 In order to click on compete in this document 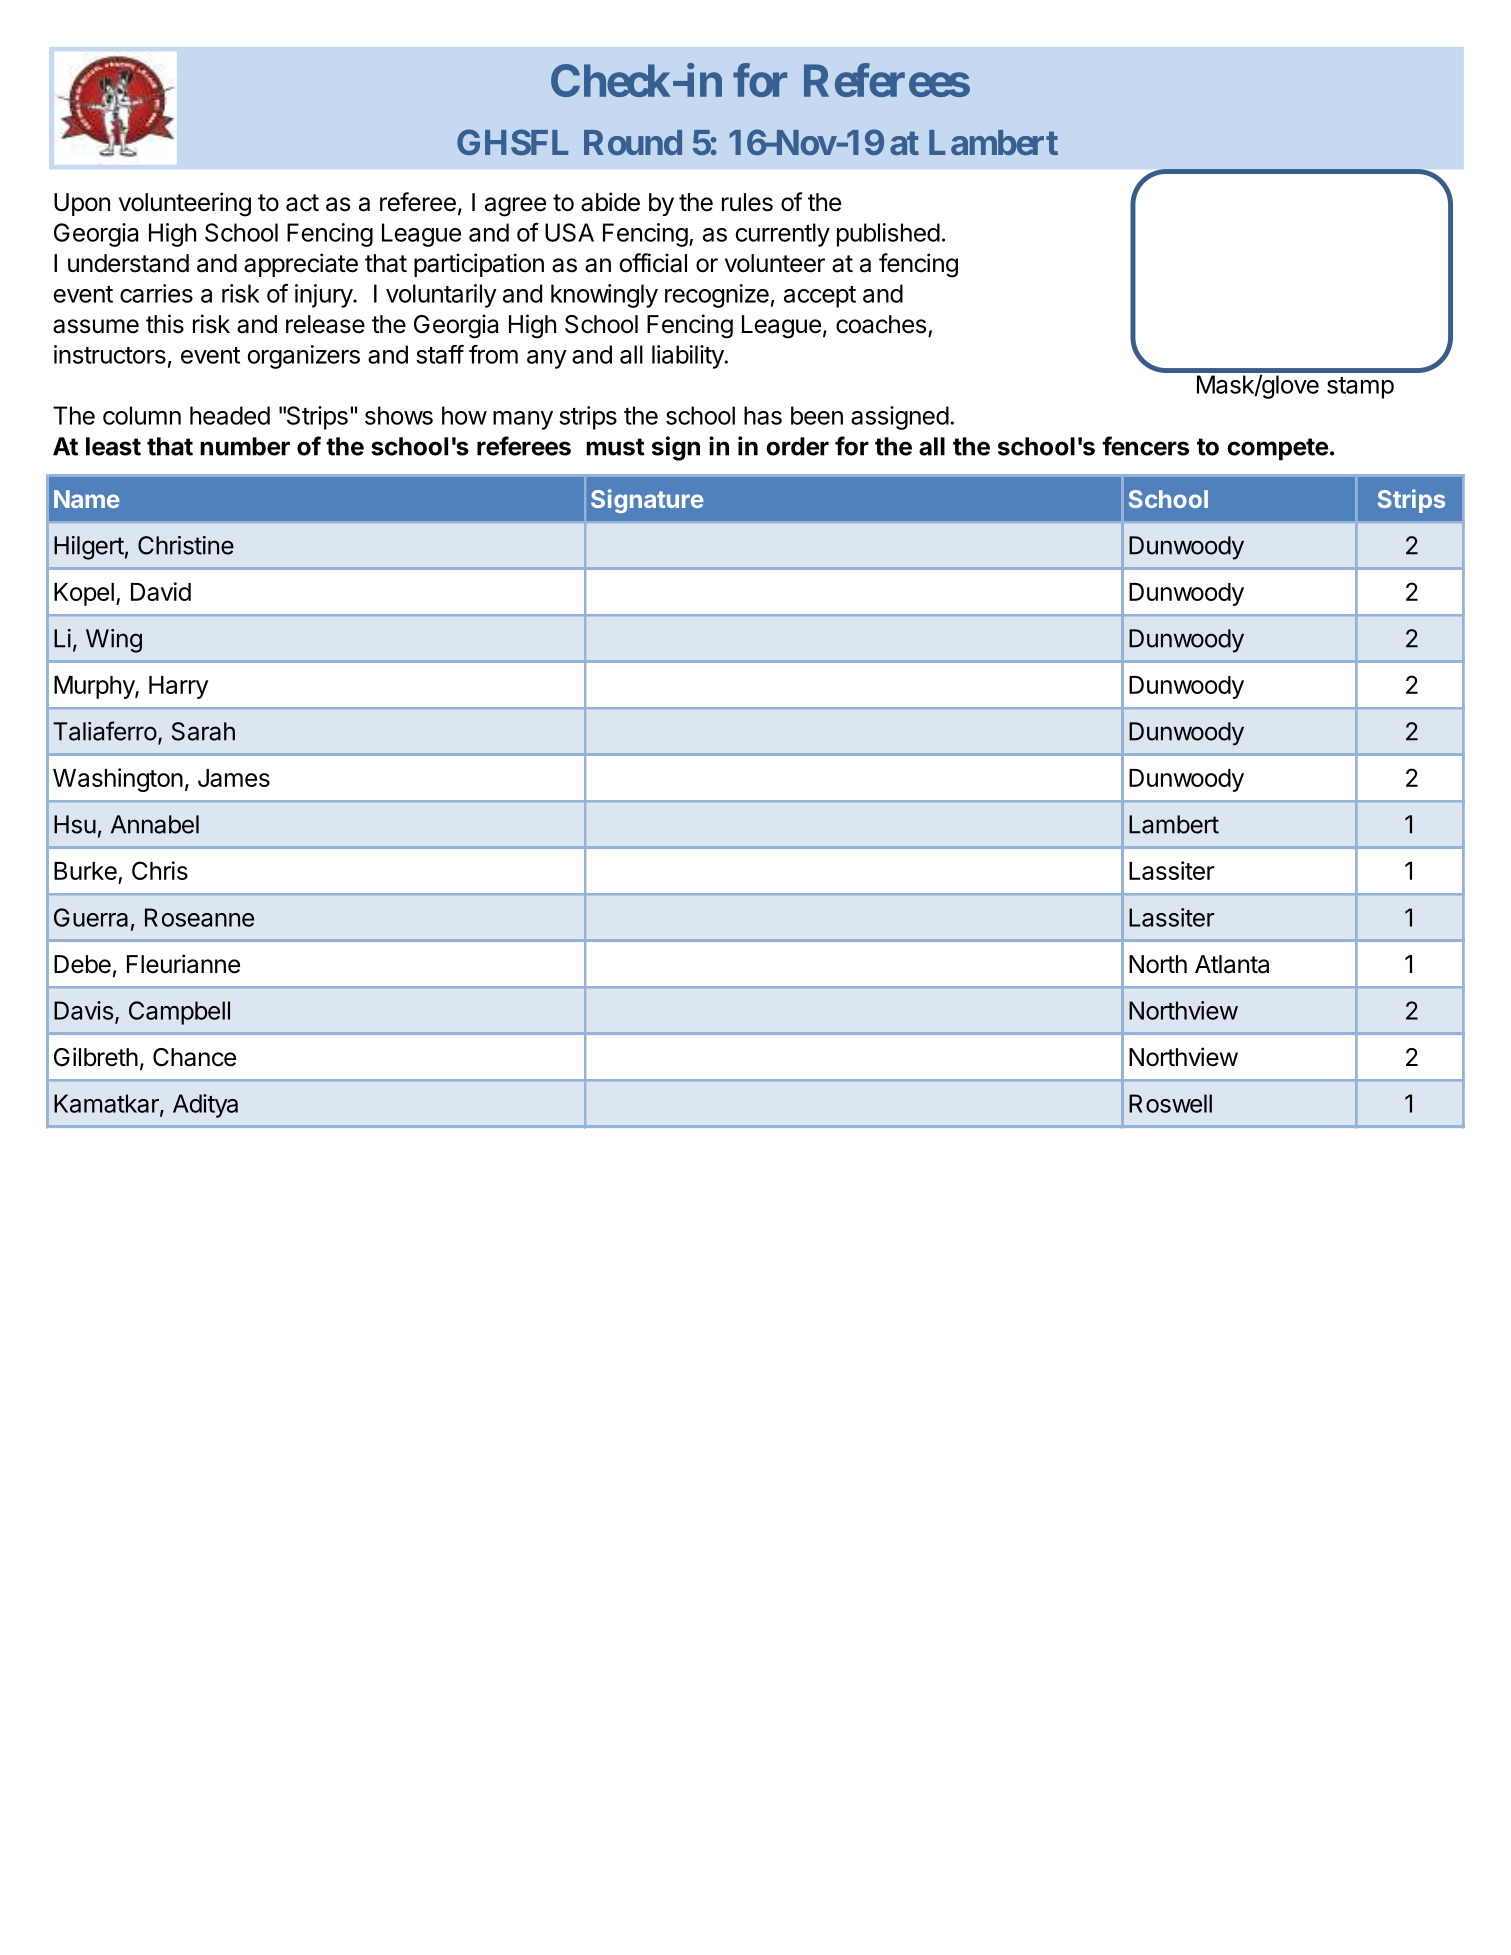, I will do `click(1278, 449)`.
